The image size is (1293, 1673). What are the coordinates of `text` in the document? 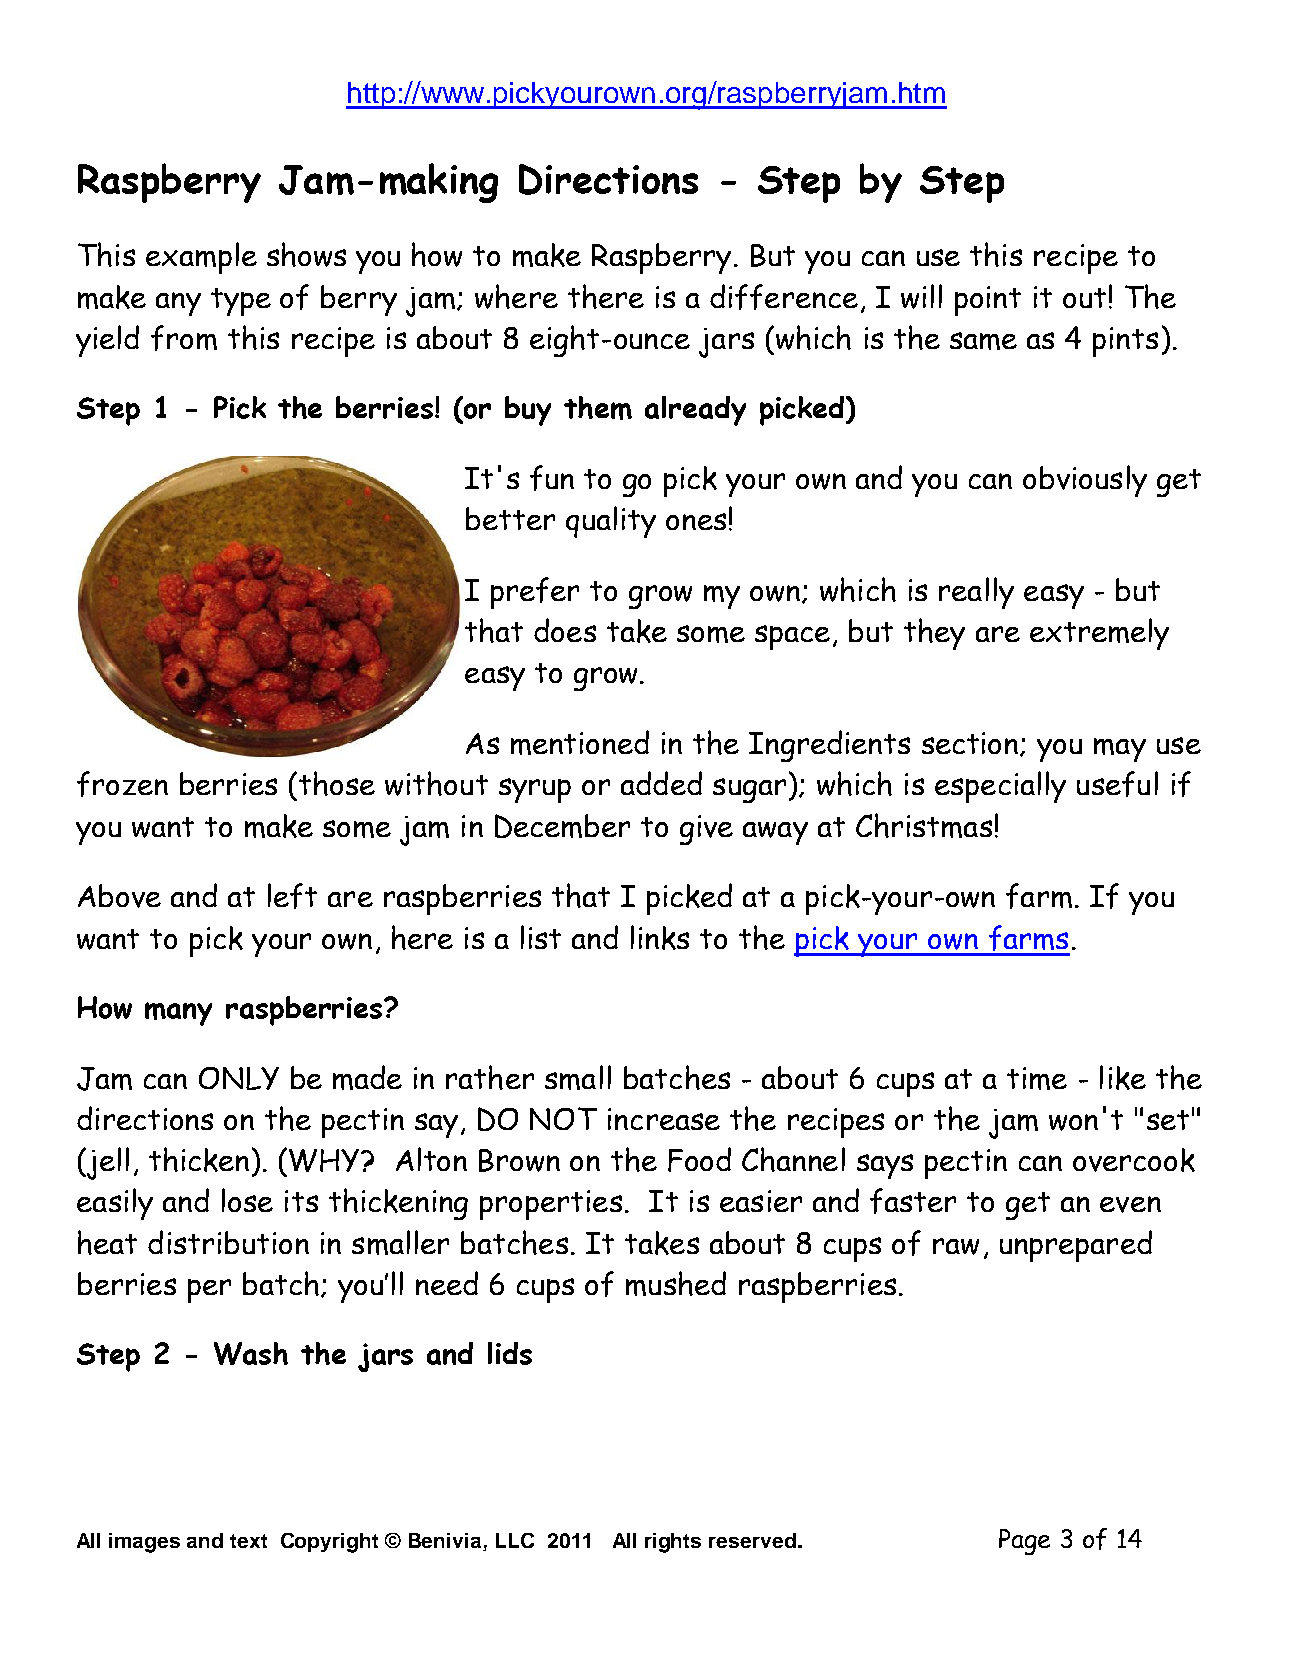 It's located at (248, 1541).
